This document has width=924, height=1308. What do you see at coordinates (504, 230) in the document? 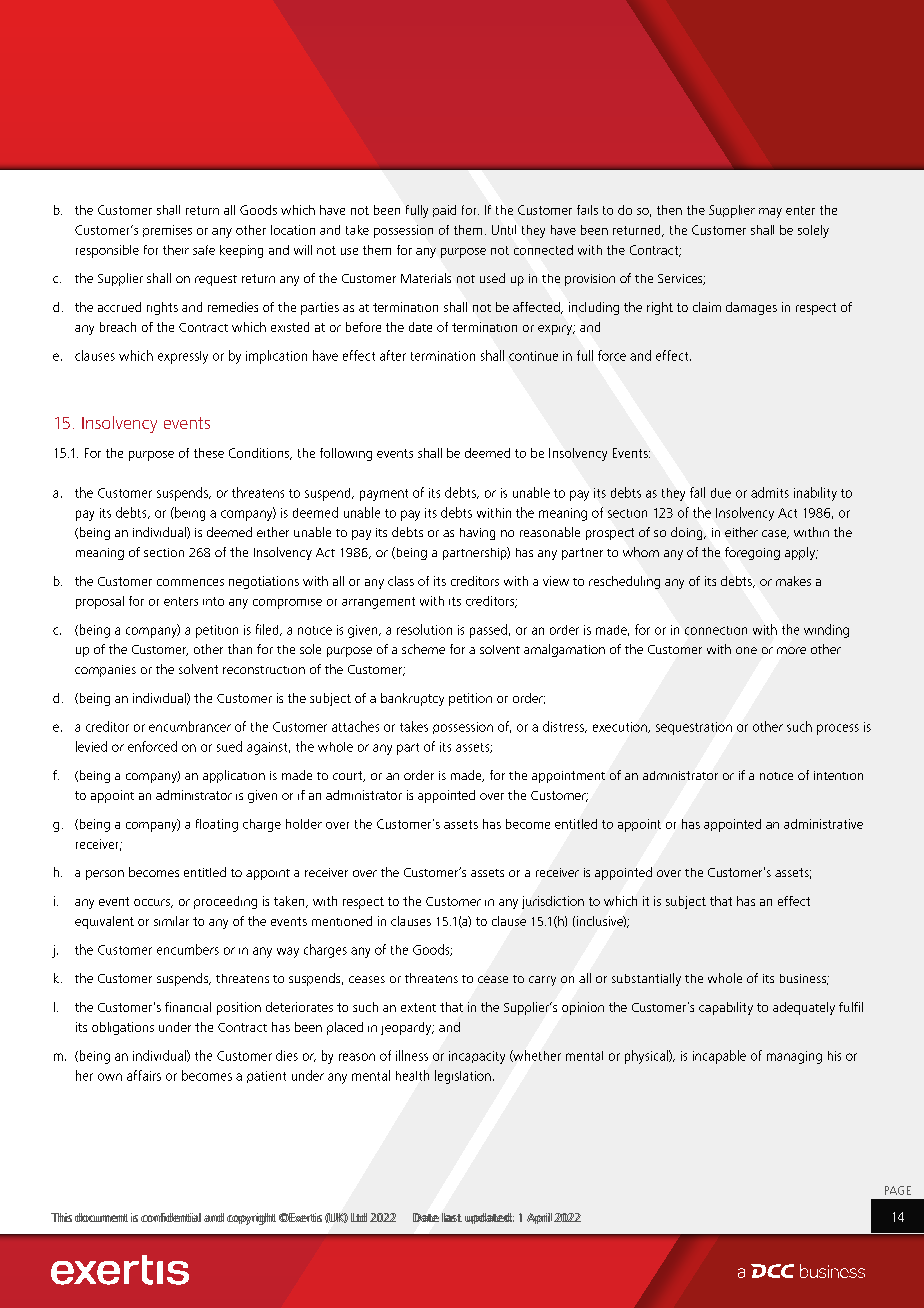
I see `Until` at bounding box center [504, 230].
